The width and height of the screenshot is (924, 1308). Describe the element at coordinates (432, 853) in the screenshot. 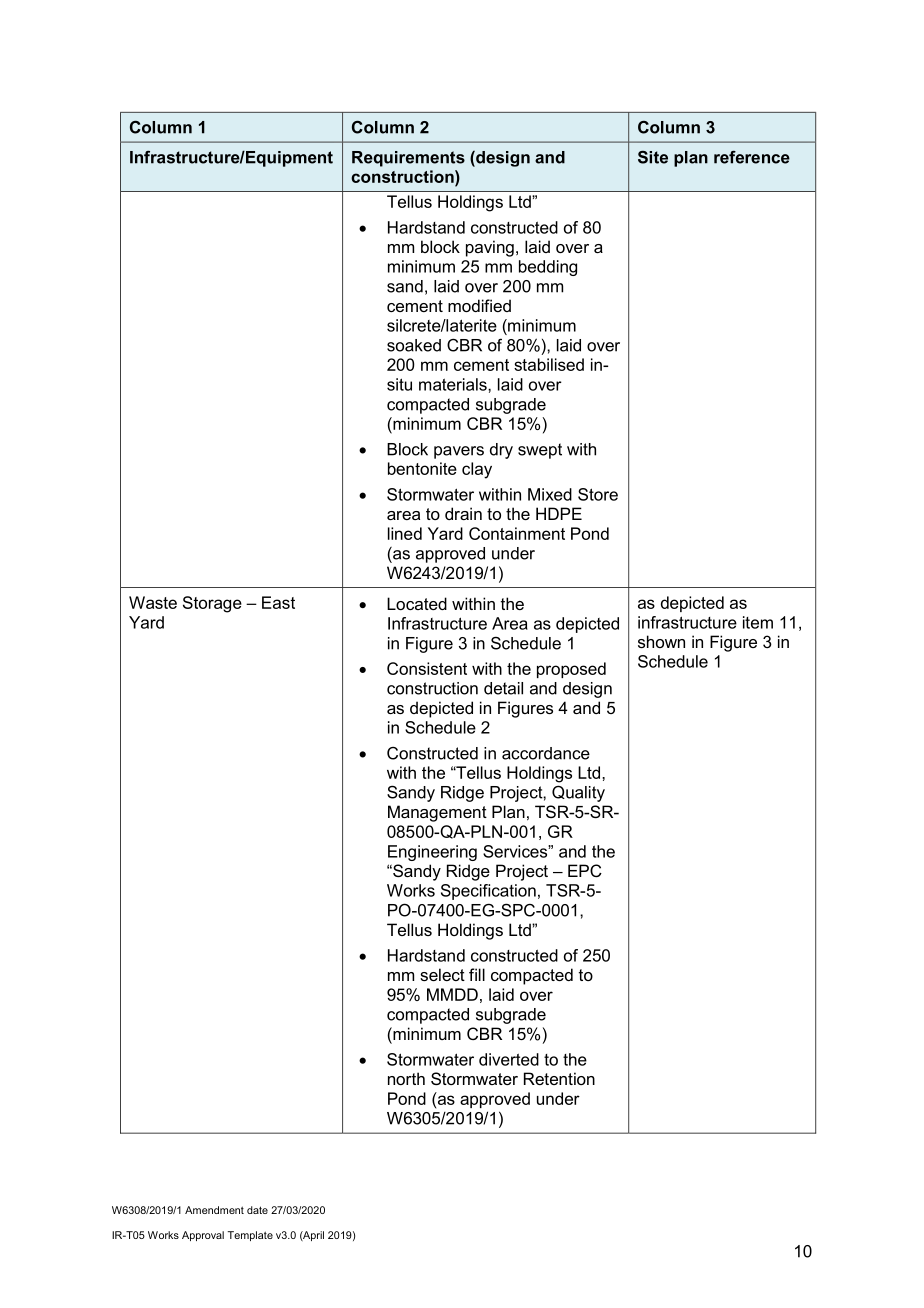

I see `Engineering` at that location.
